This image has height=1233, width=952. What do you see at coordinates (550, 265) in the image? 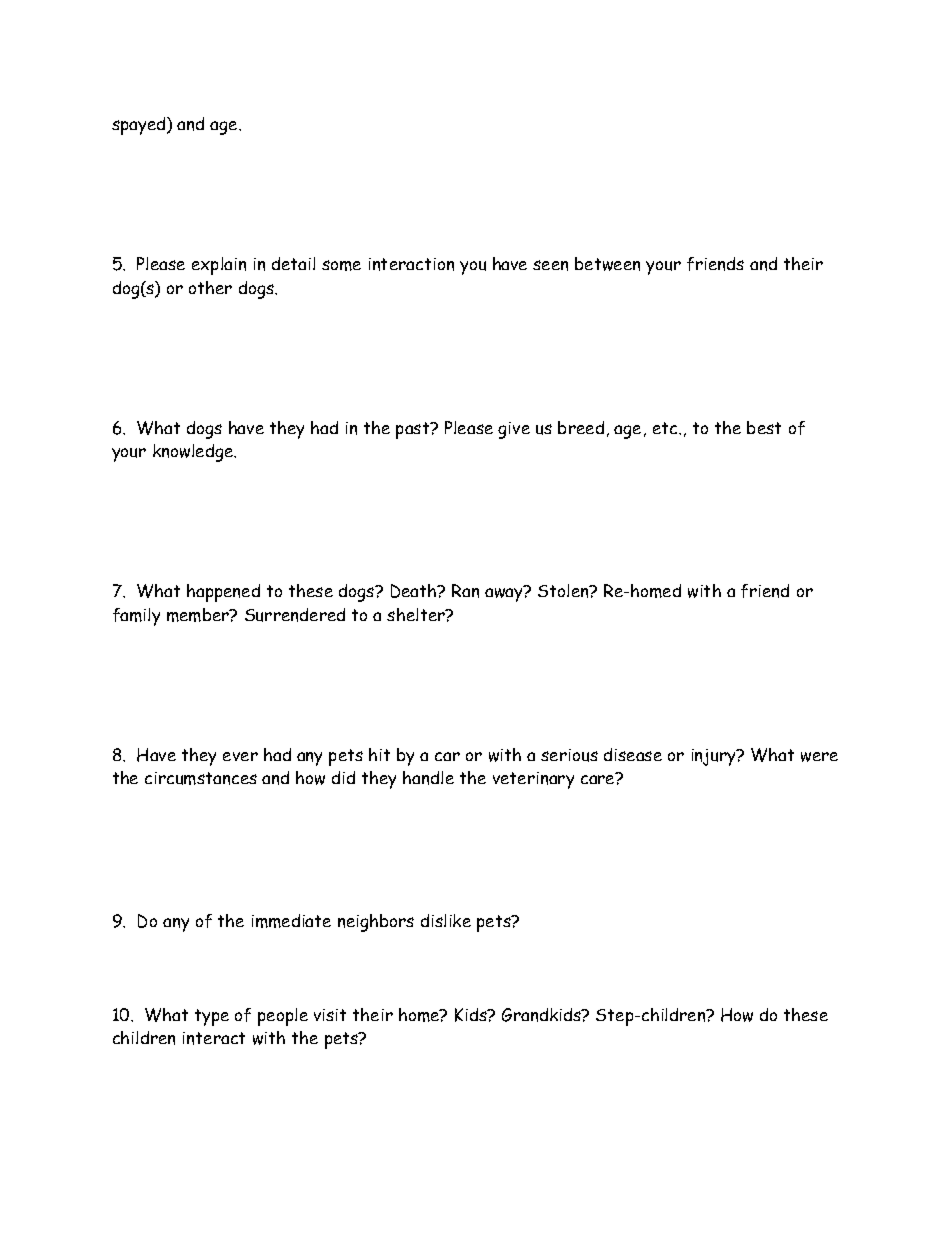
I see `seen` at bounding box center [550, 265].
